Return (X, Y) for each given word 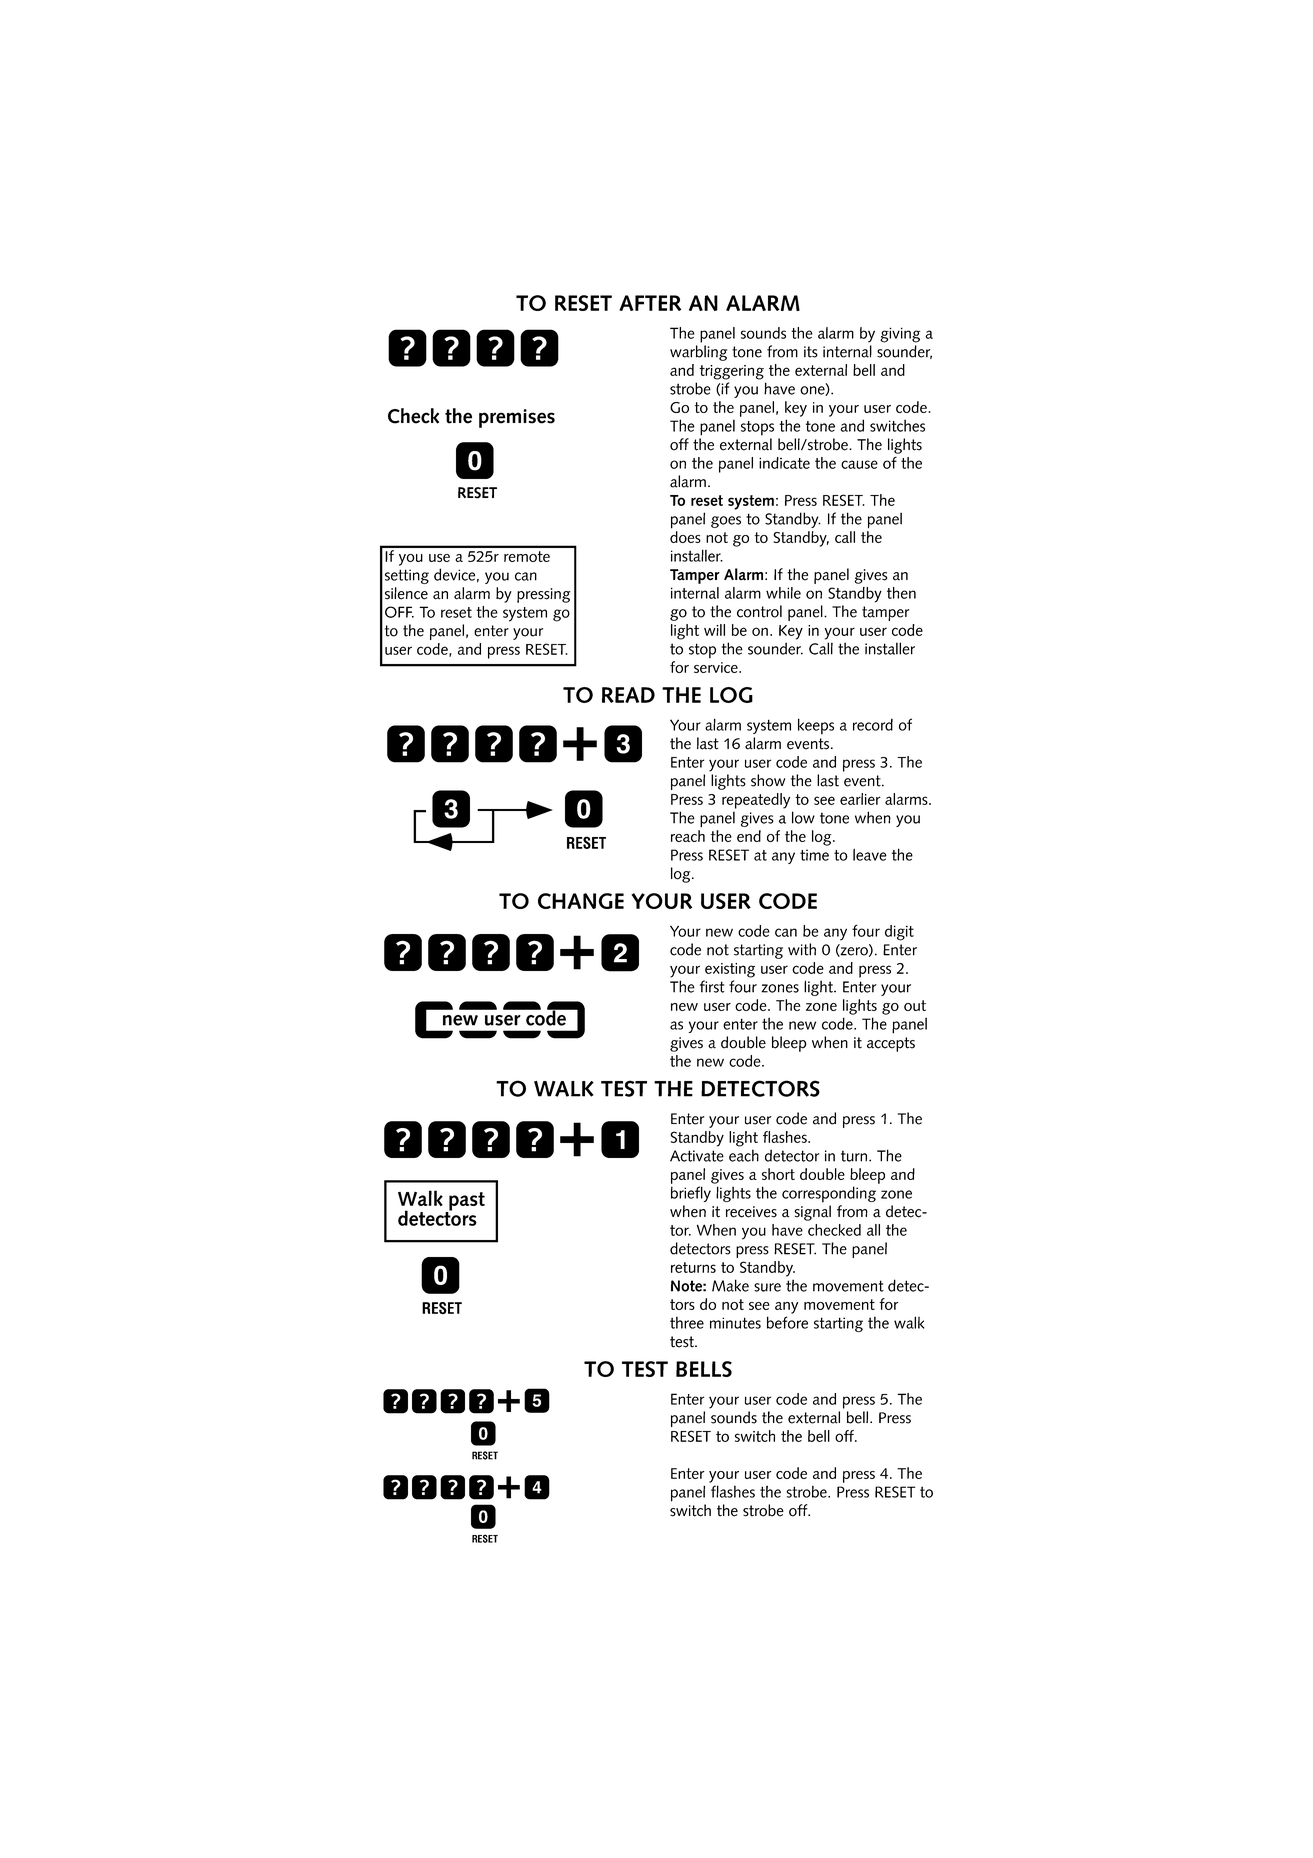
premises (517, 418)
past (466, 1202)
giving (900, 335)
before (787, 1322)
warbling (698, 353)
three (687, 1322)
